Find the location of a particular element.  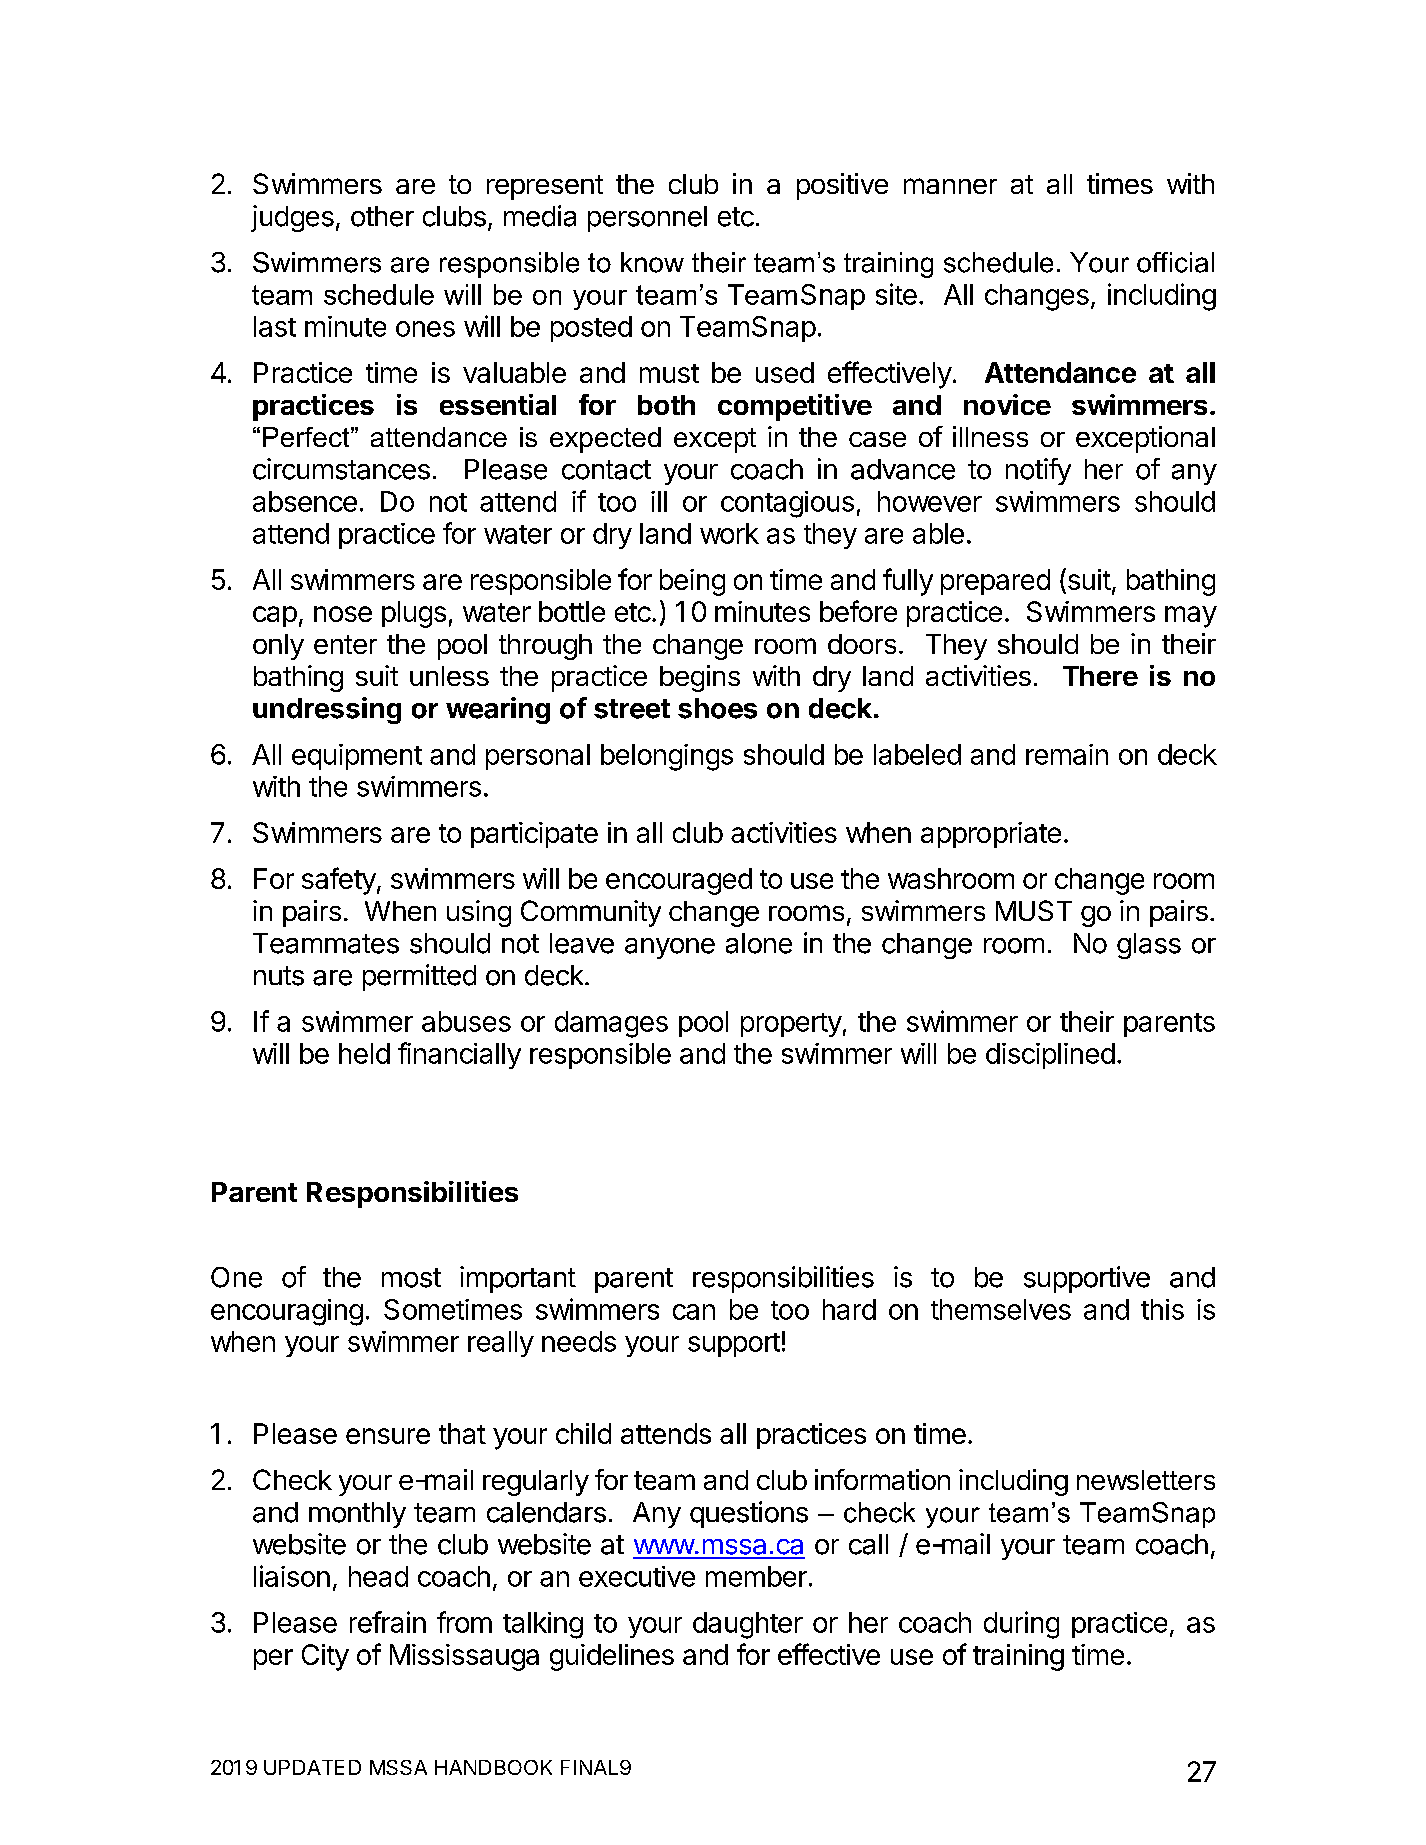

during is located at coordinates (1021, 1625).
